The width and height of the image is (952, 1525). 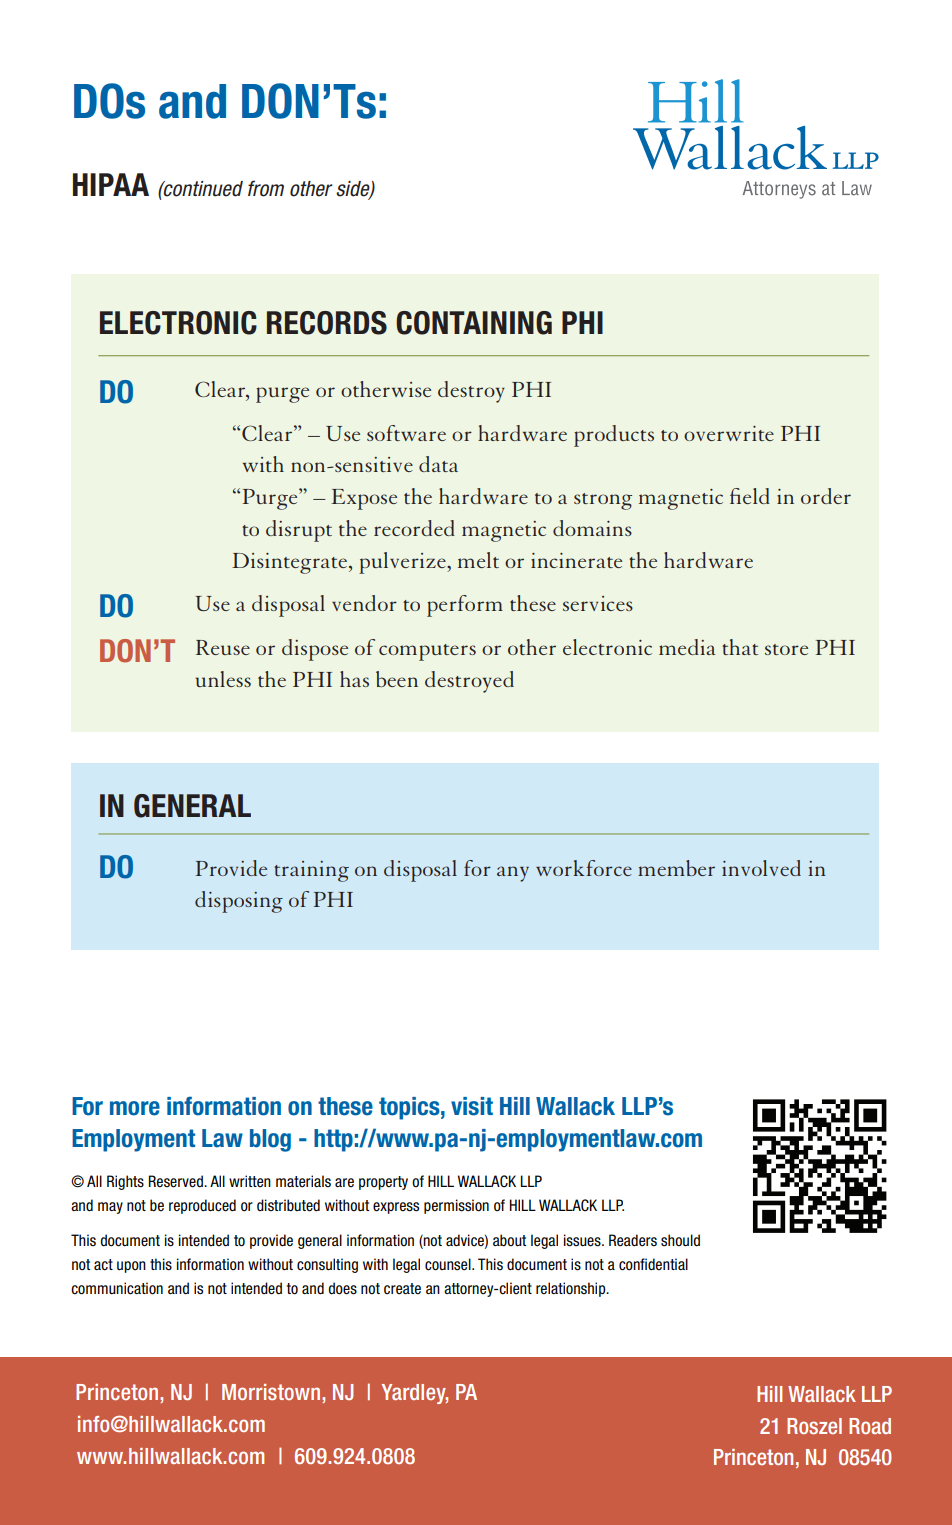 I want to click on CONTAINING, so click(x=474, y=323).
